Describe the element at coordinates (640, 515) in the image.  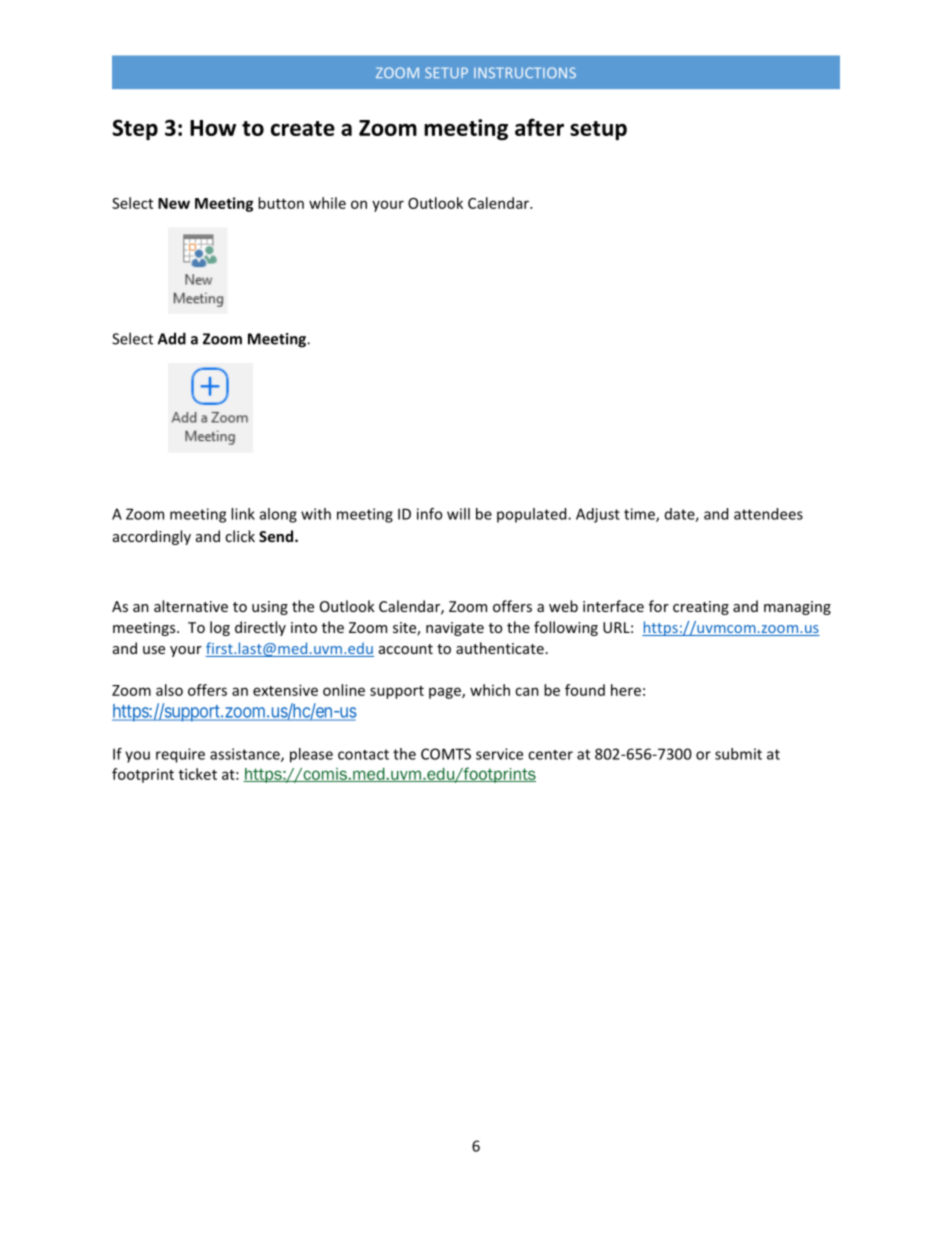
I see `time` at that location.
